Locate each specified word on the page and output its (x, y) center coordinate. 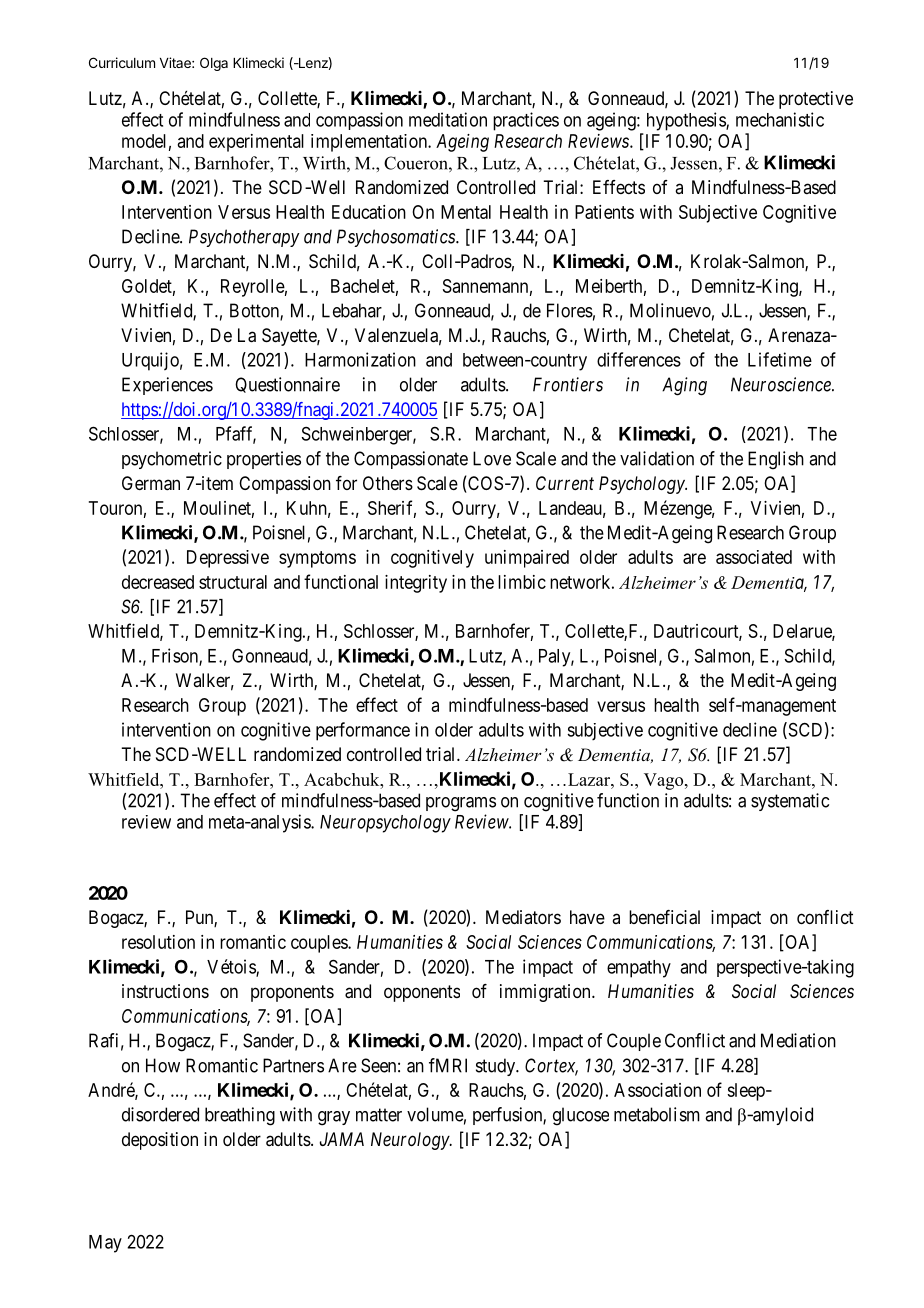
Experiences (167, 386)
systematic (790, 802)
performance (363, 731)
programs (461, 804)
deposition (160, 1141)
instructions (165, 991)
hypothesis (687, 121)
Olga (214, 64)
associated (754, 557)
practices (526, 121)
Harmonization (360, 359)
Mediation (798, 1040)
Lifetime (780, 359)
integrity (416, 584)
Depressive (228, 559)
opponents (422, 993)
